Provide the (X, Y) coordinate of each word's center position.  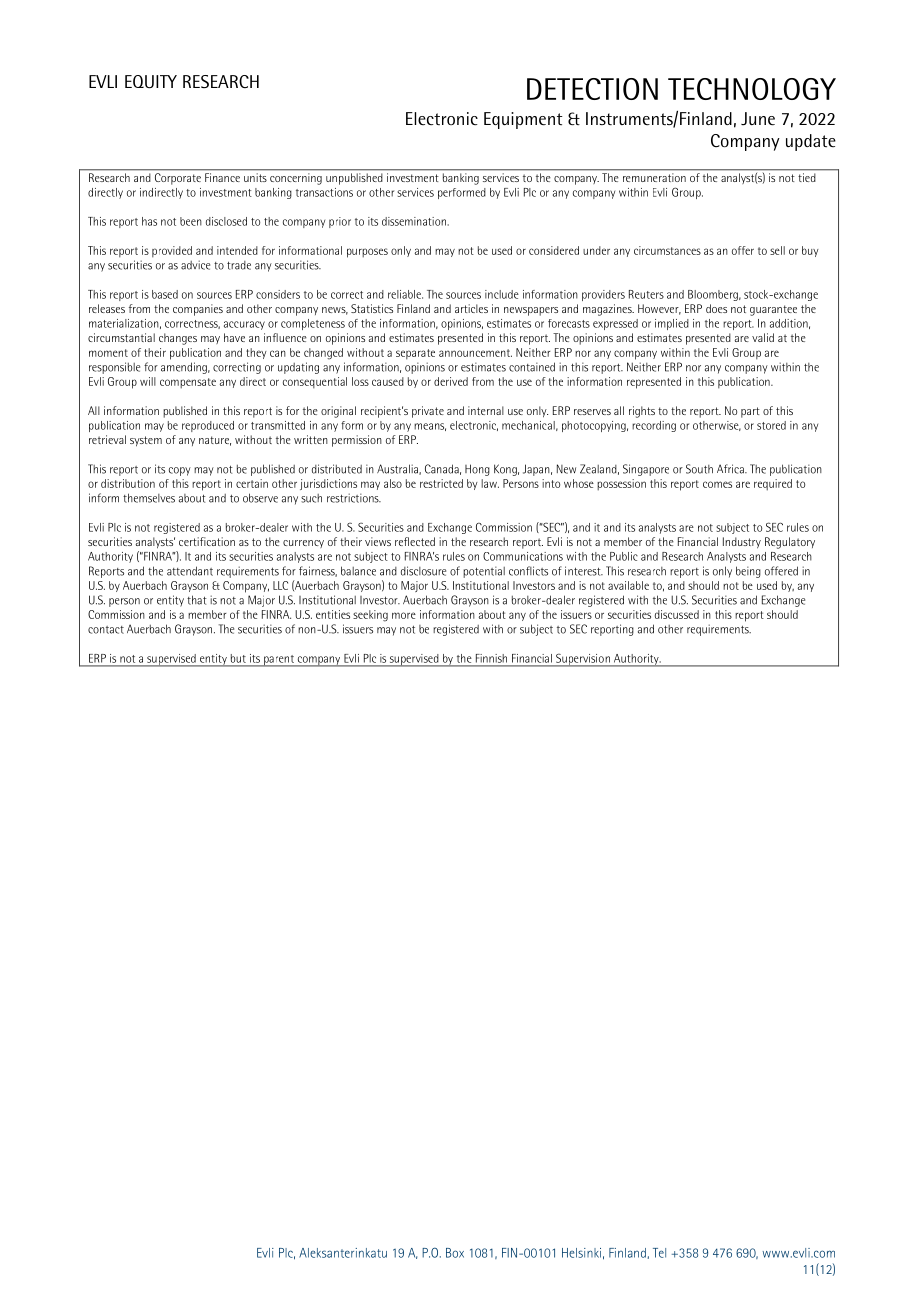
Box (455, 1253)
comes (717, 484)
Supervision (583, 660)
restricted (441, 483)
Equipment (523, 120)
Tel (659, 1253)
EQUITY (151, 81)
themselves (149, 498)
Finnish (491, 658)
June (758, 119)
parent (279, 661)
